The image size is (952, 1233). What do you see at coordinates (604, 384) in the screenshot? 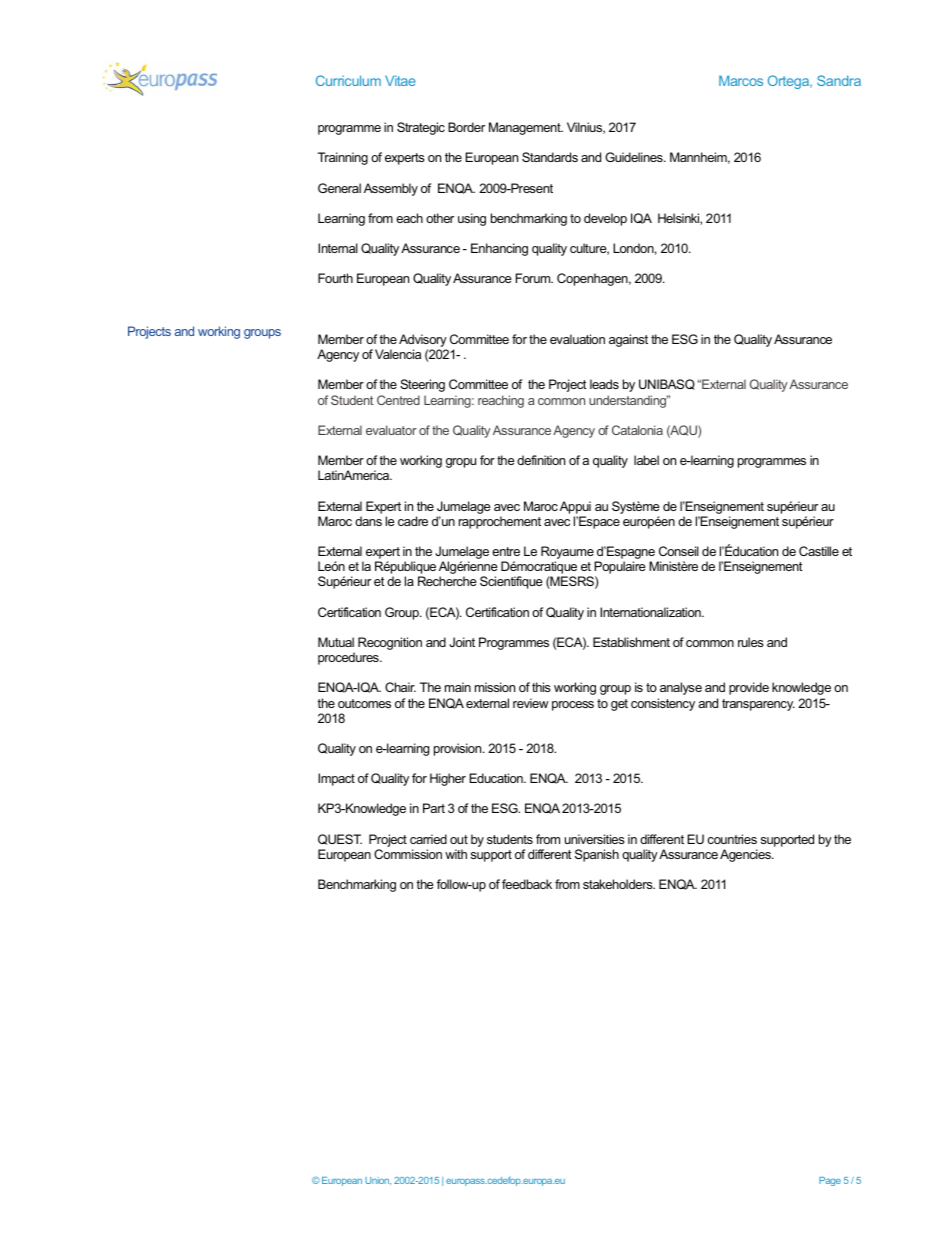
I see `leads` at bounding box center [604, 384].
